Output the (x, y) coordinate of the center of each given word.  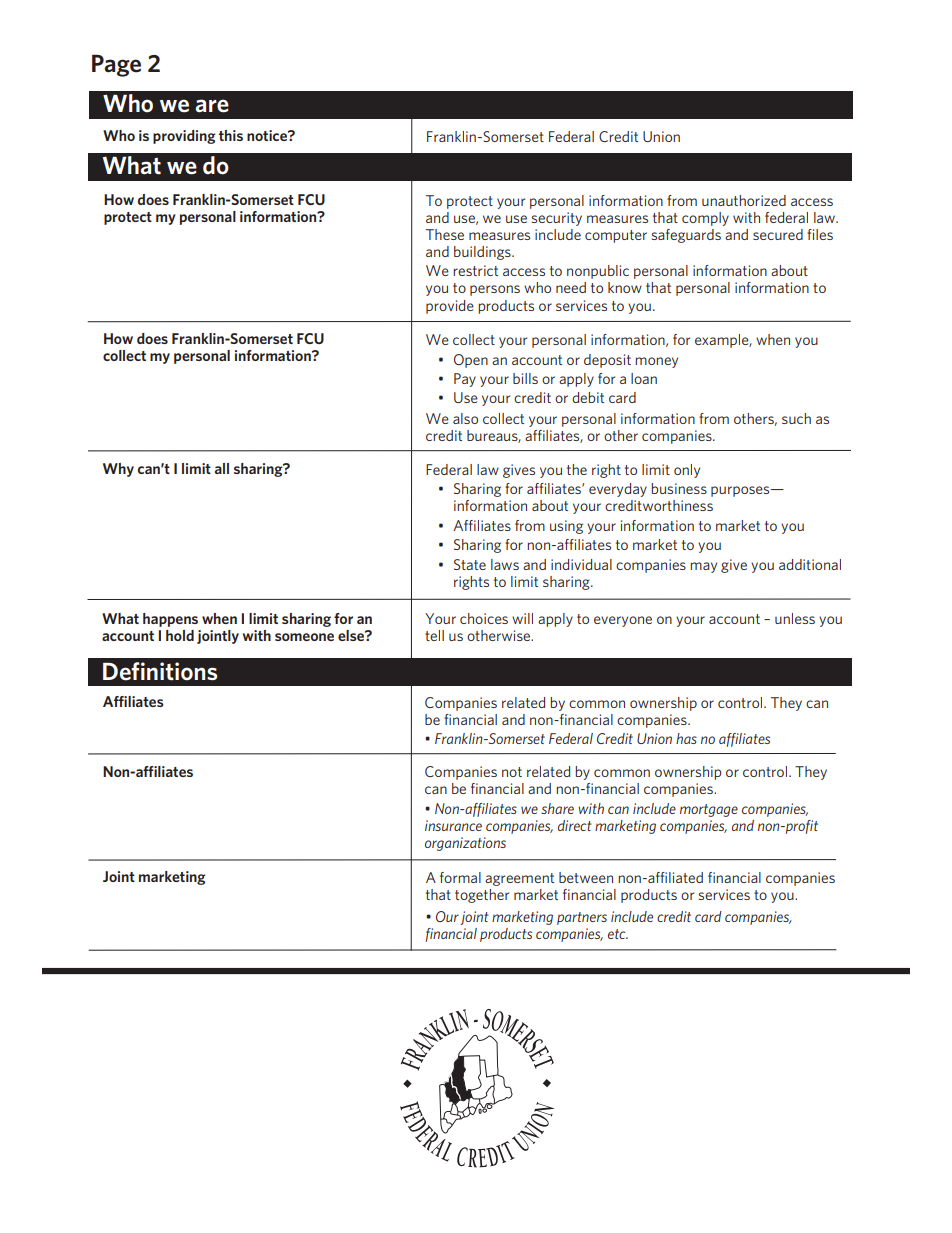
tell (434, 635)
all (222, 468)
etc (618, 934)
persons (495, 290)
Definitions (160, 671)
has (686, 738)
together (482, 896)
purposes (741, 491)
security (557, 219)
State (470, 564)
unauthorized (744, 200)
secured (778, 234)
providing (184, 137)
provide (450, 307)
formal (460, 877)
